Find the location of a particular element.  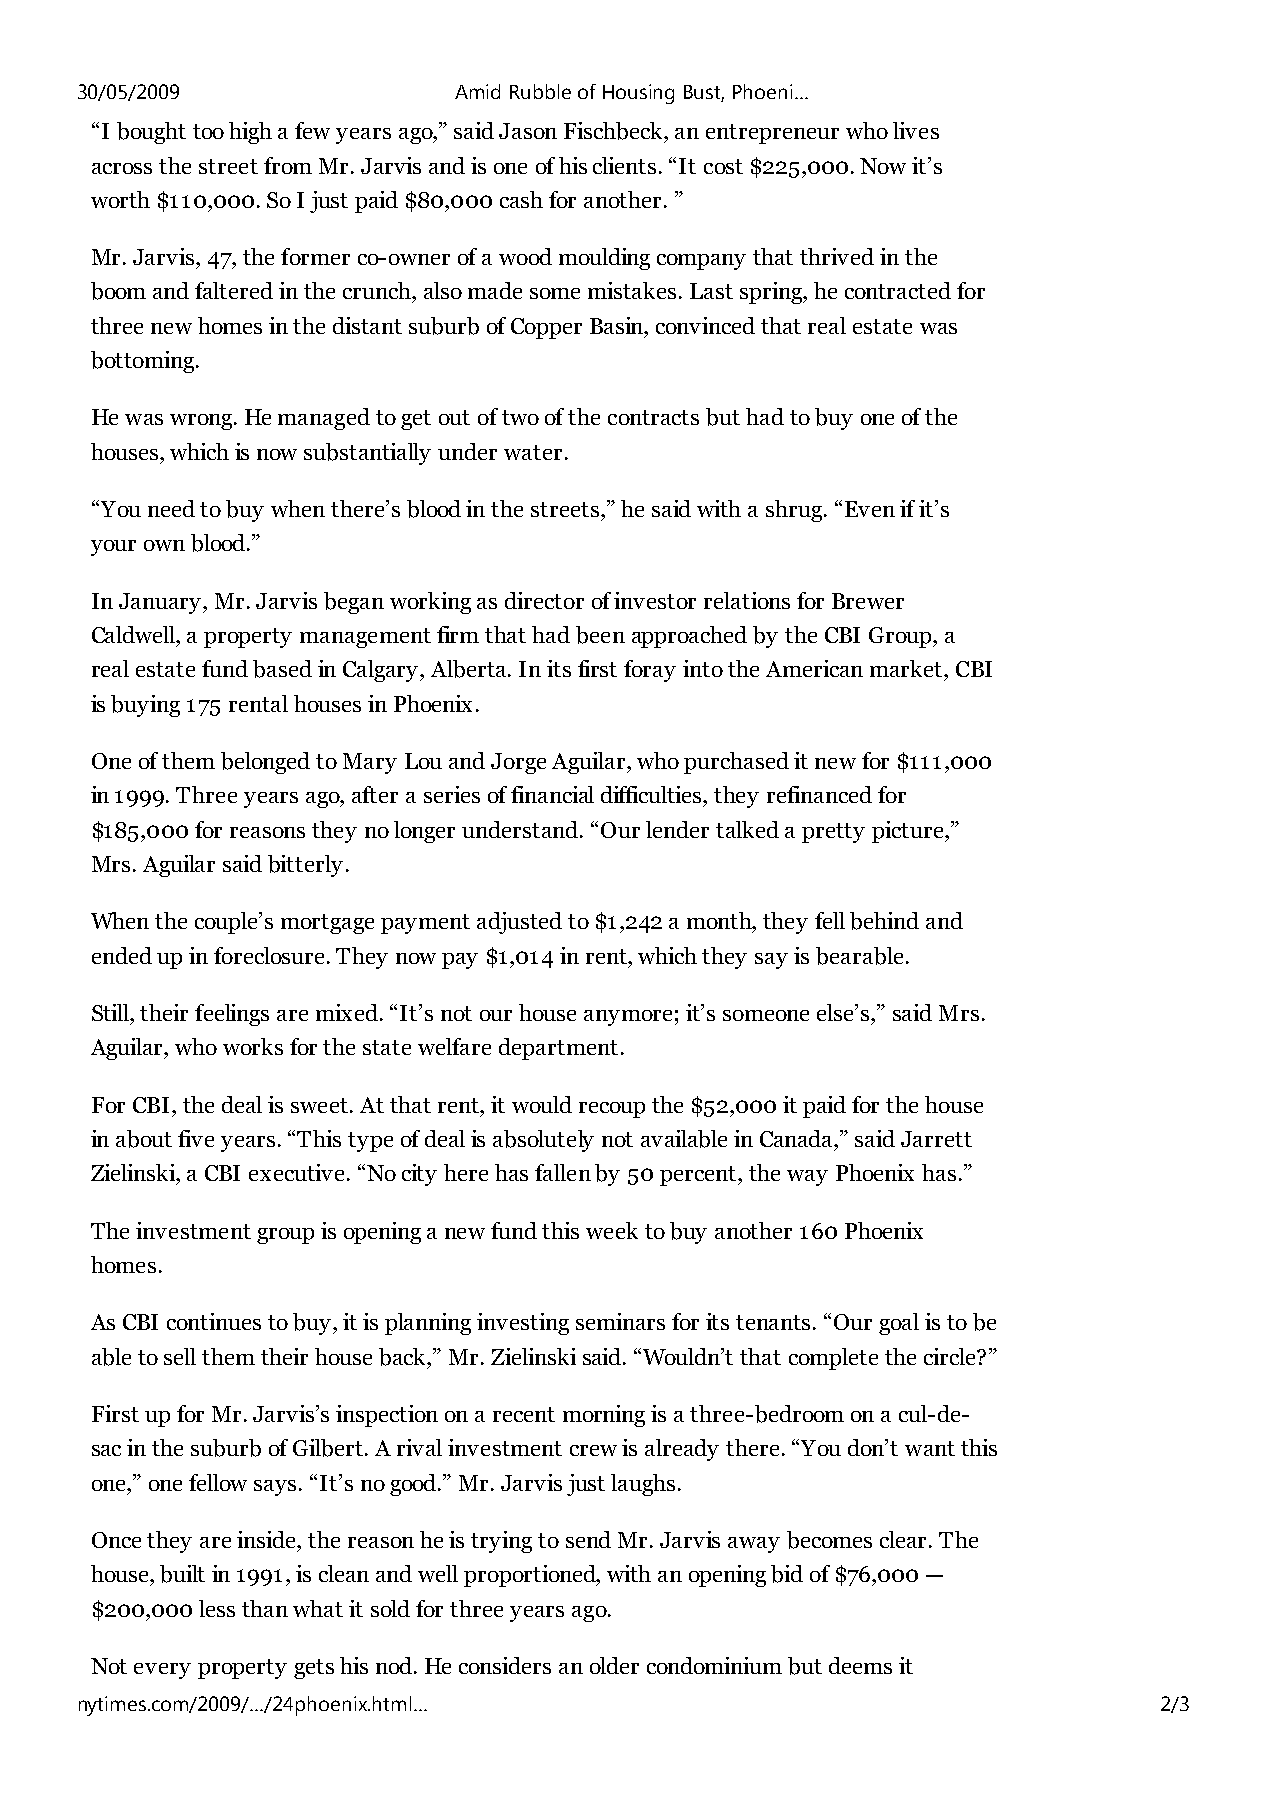

department is located at coordinates (558, 1049).
